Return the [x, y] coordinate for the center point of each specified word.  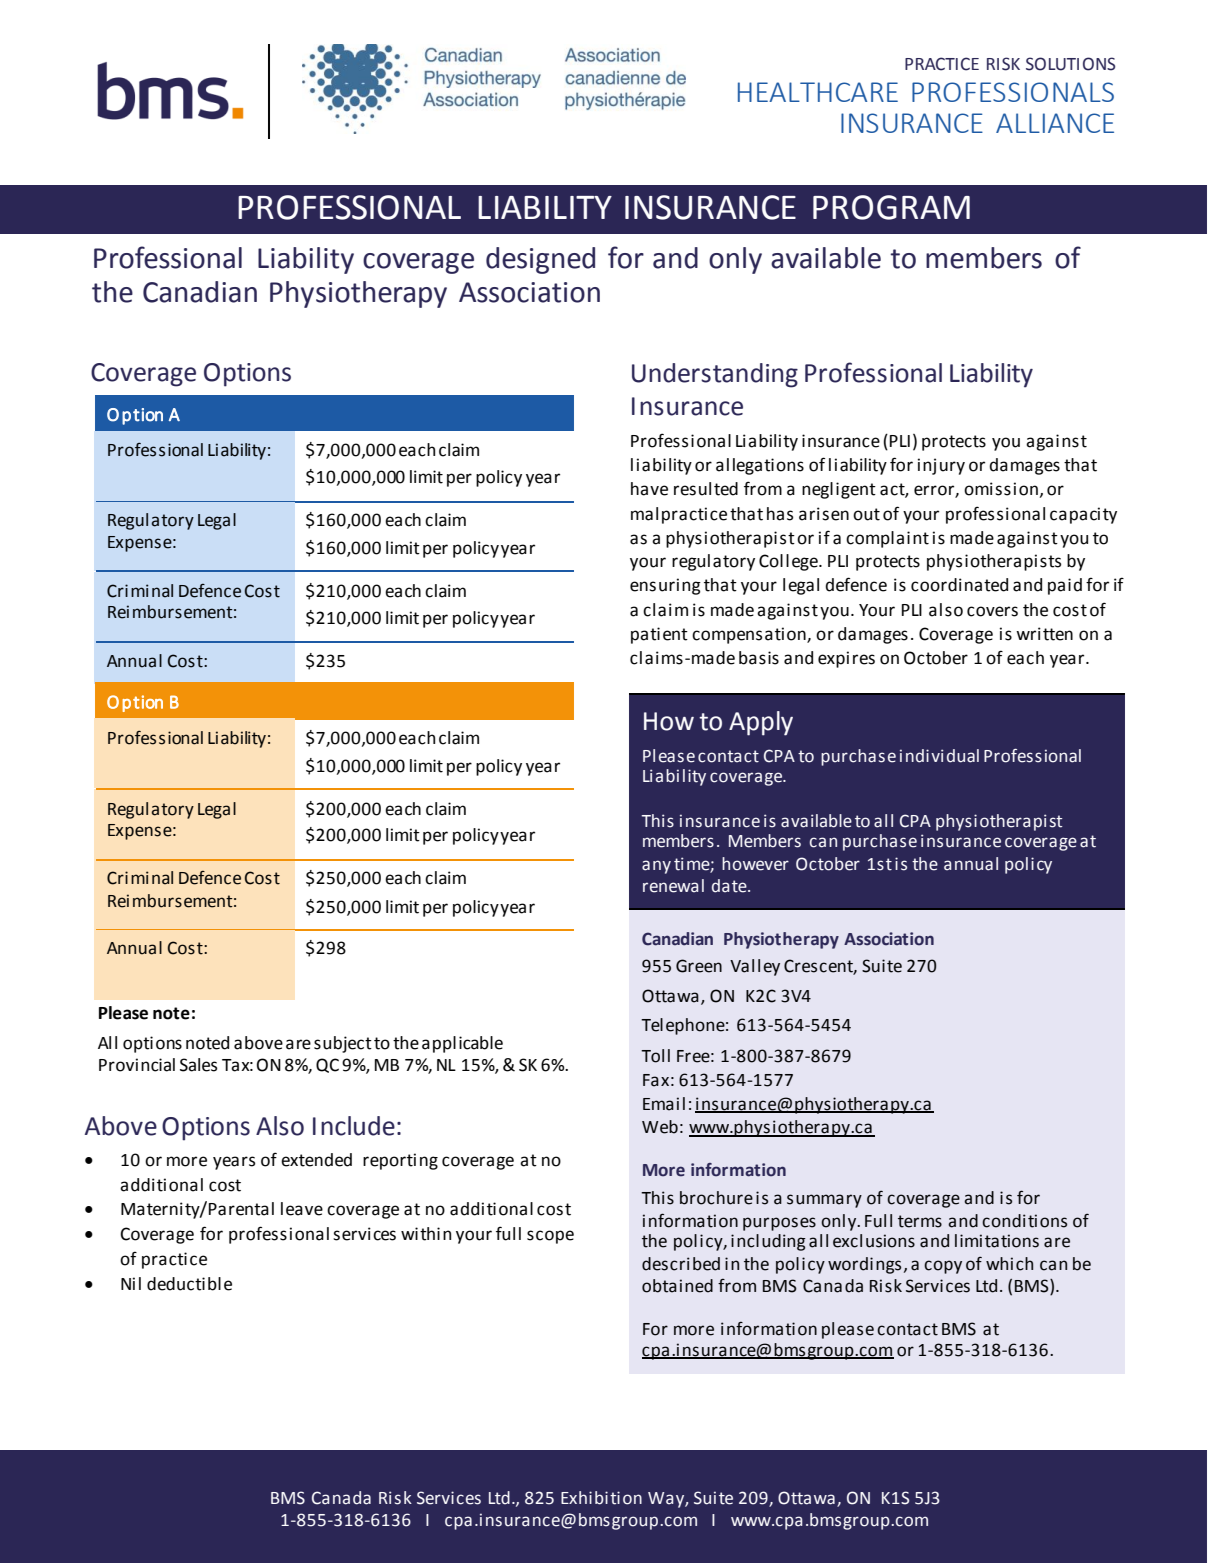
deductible [189, 1284]
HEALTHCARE [818, 92]
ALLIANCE [1055, 123]
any [656, 867]
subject [343, 1044]
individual [939, 756]
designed [540, 260]
